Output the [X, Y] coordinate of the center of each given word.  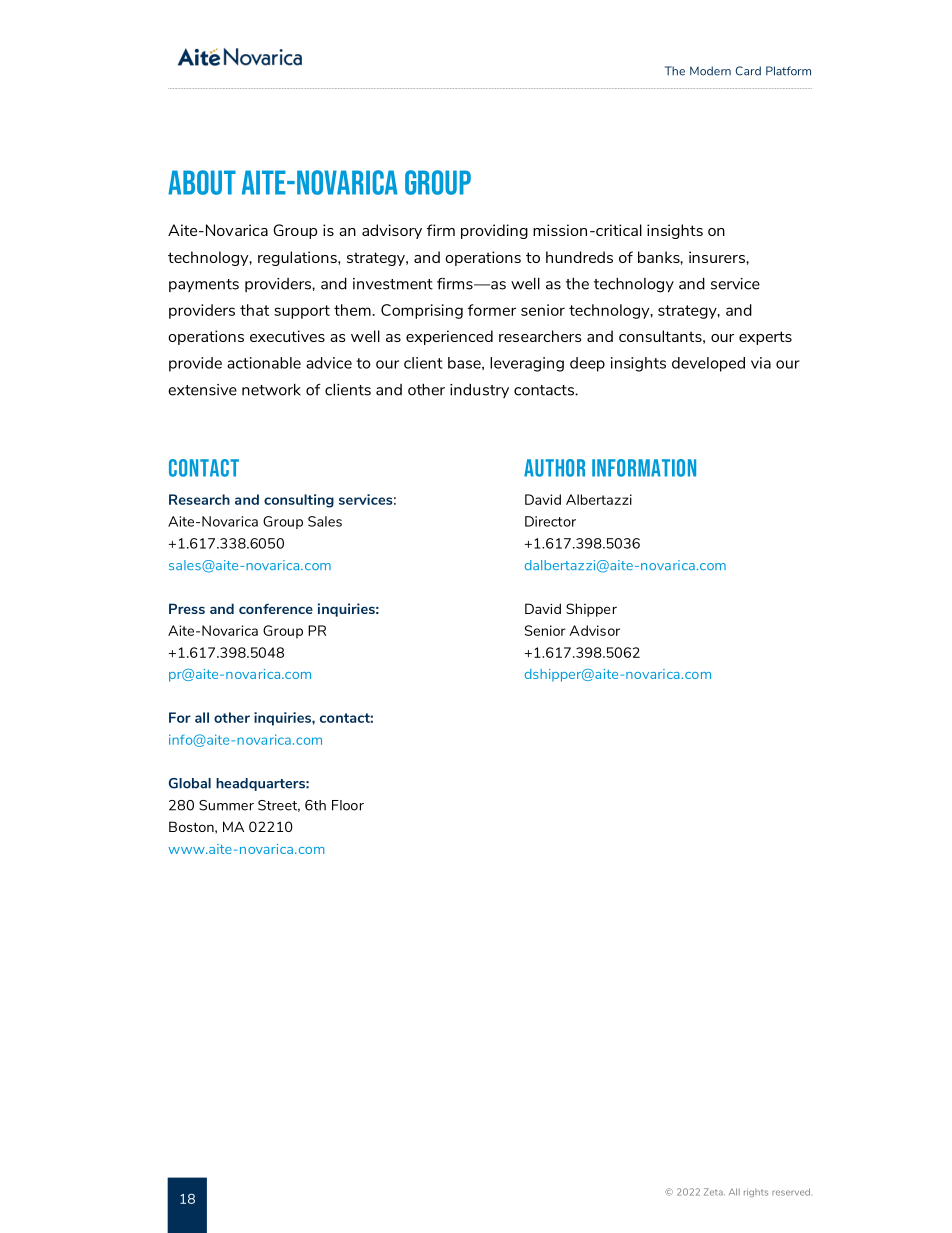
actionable [264, 363]
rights [756, 1192]
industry [479, 390]
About [202, 182]
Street [279, 806]
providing [494, 231]
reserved [791, 1192]
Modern [710, 71]
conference [276, 609]
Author [554, 468]
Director [550, 521]
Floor [348, 805]
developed [708, 364]
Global [190, 783]
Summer [226, 805]
